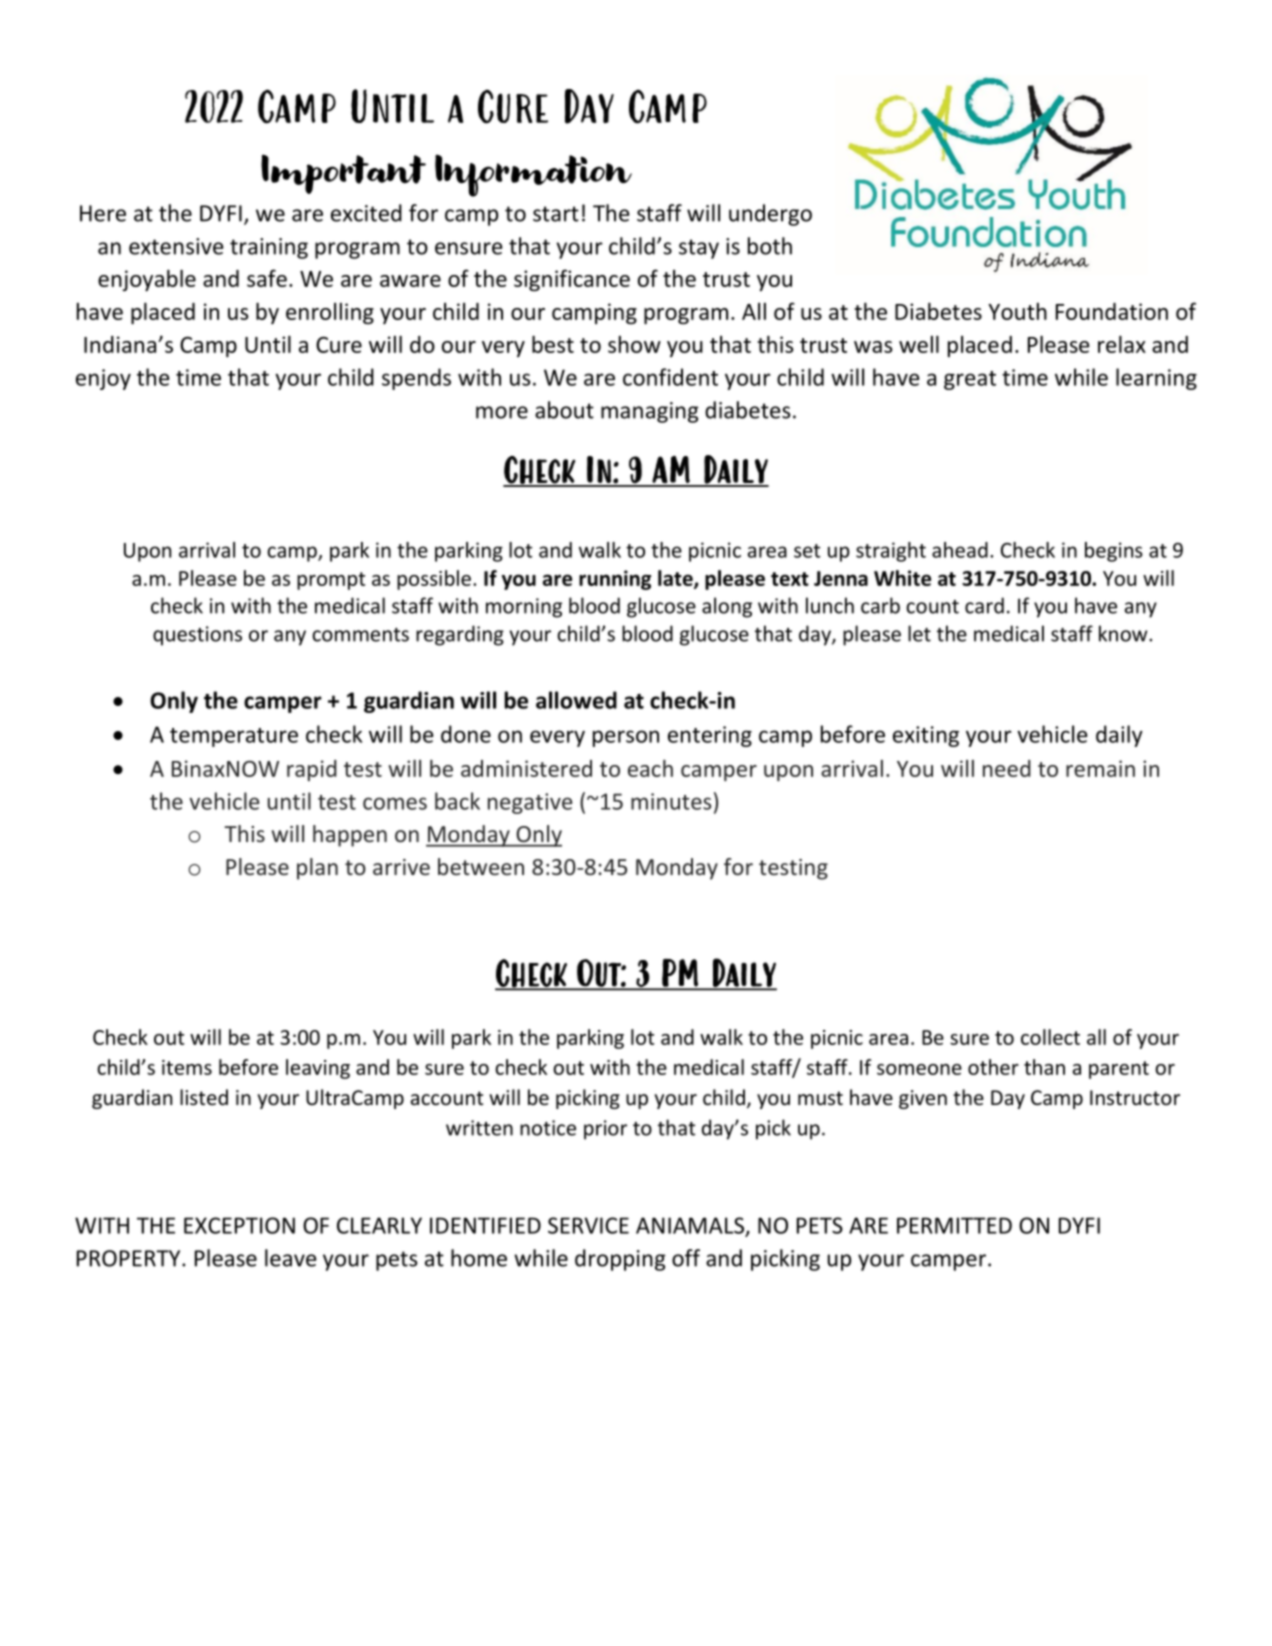 Image resolution: width=1272 pixels, height=1646 pixels. I want to click on start, so click(556, 214).
